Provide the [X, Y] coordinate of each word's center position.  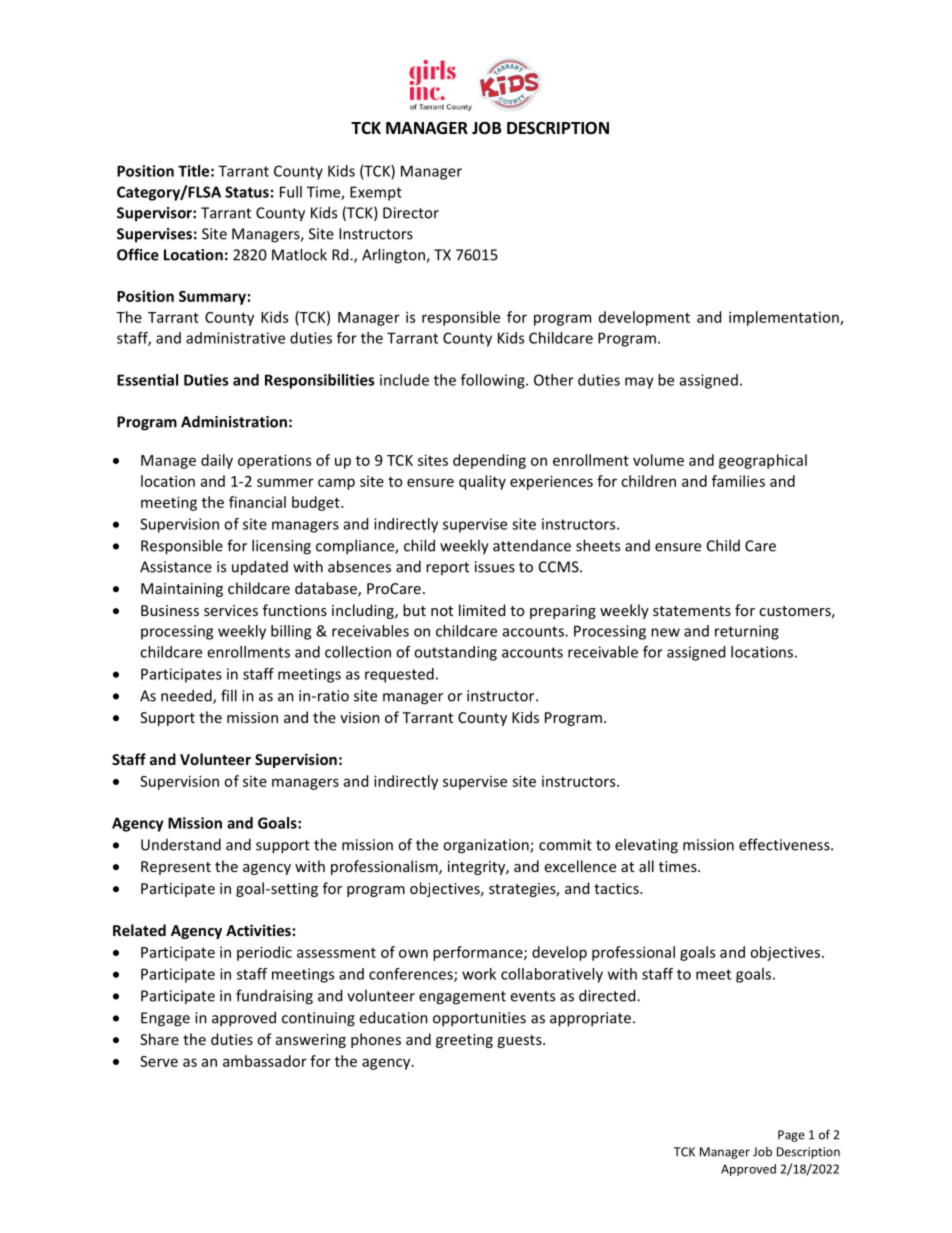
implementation [785, 318]
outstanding [455, 653]
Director [411, 213]
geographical [763, 461]
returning [747, 632]
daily [217, 461]
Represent [176, 868]
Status [247, 192]
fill [229, 695]
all [646, 866]
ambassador [265, 1061]
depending [489, 461]
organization [487, 846]
